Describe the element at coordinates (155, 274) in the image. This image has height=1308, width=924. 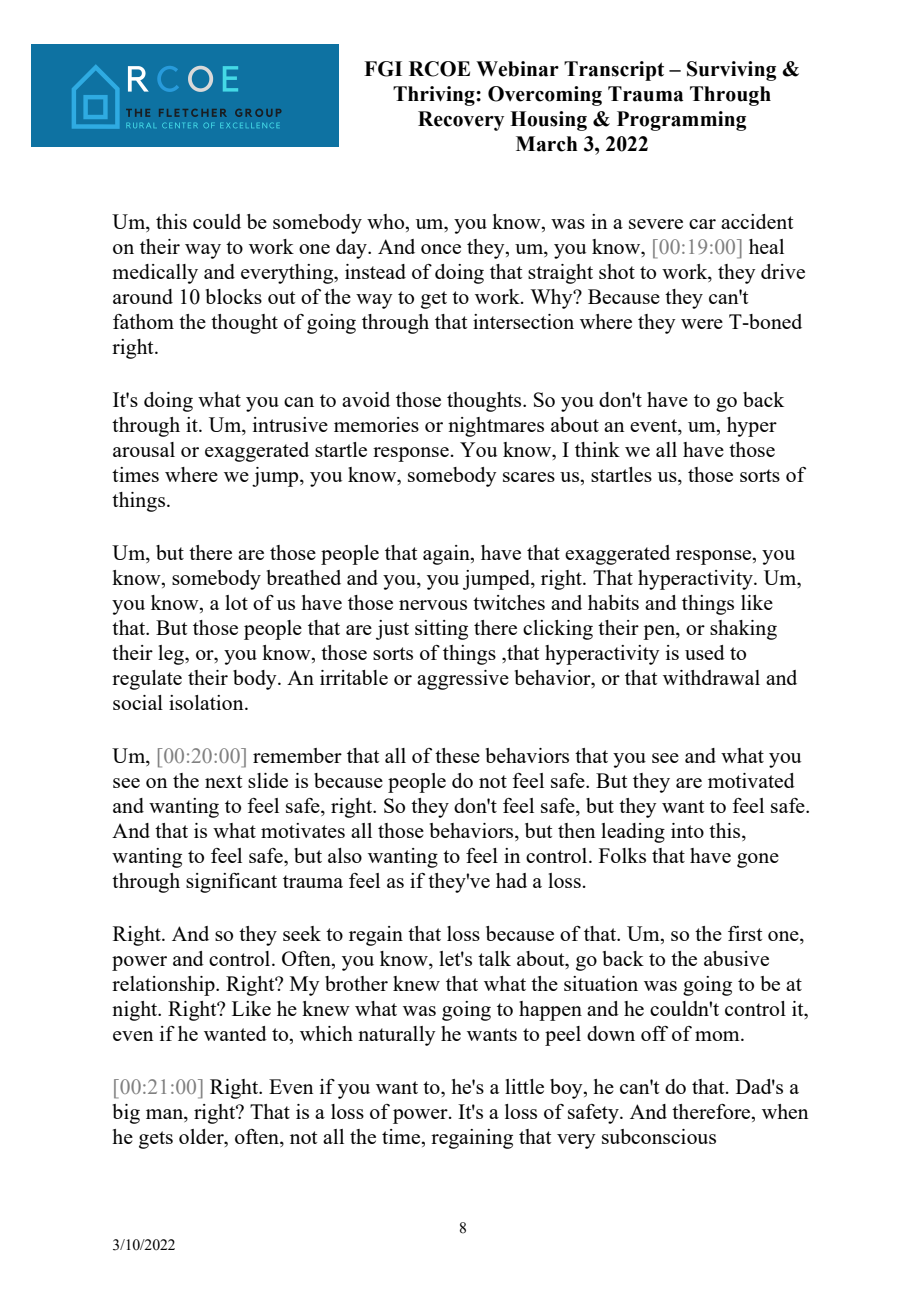
I see `medically` at that location.
